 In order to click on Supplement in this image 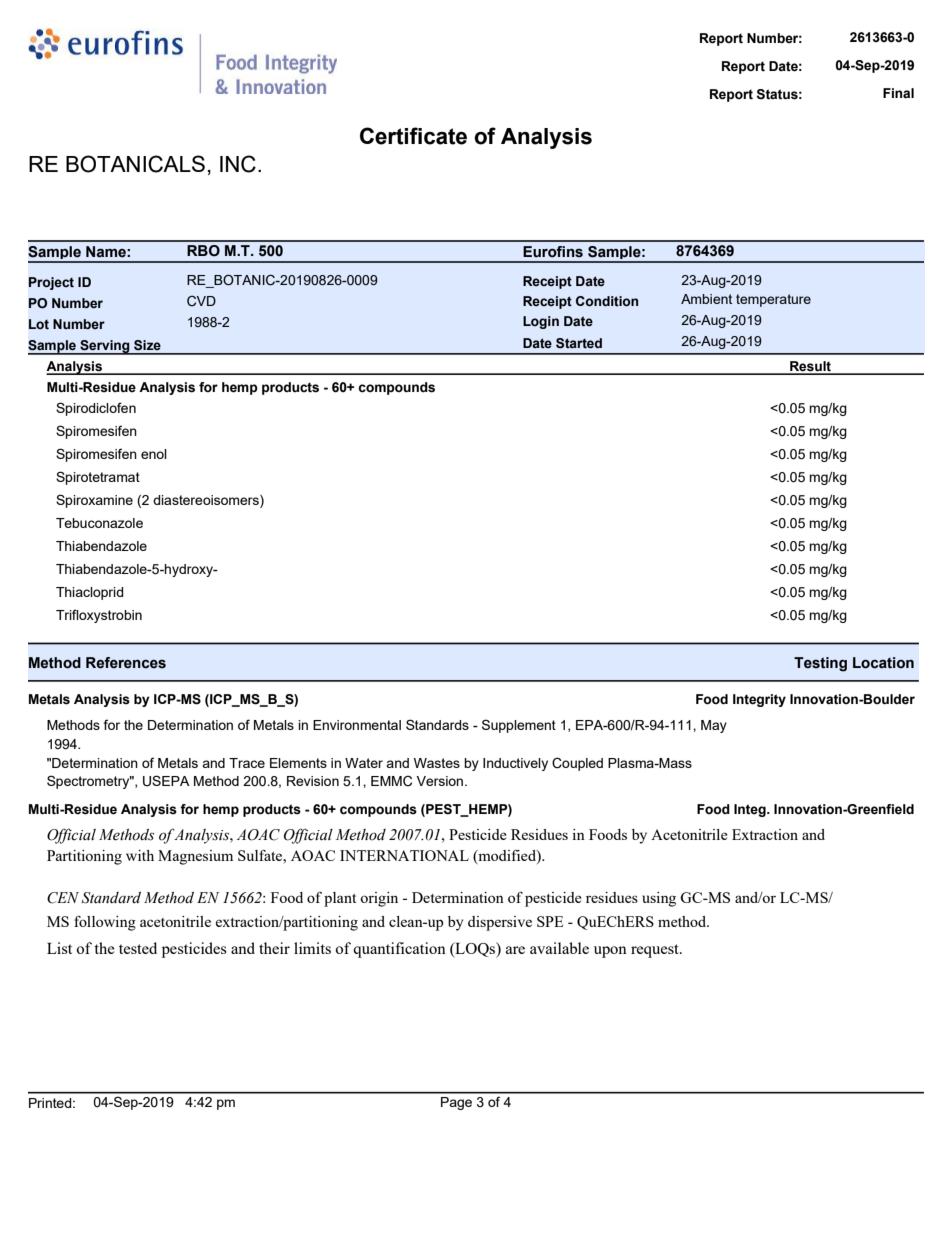, I will do `click(519, 726)`.
